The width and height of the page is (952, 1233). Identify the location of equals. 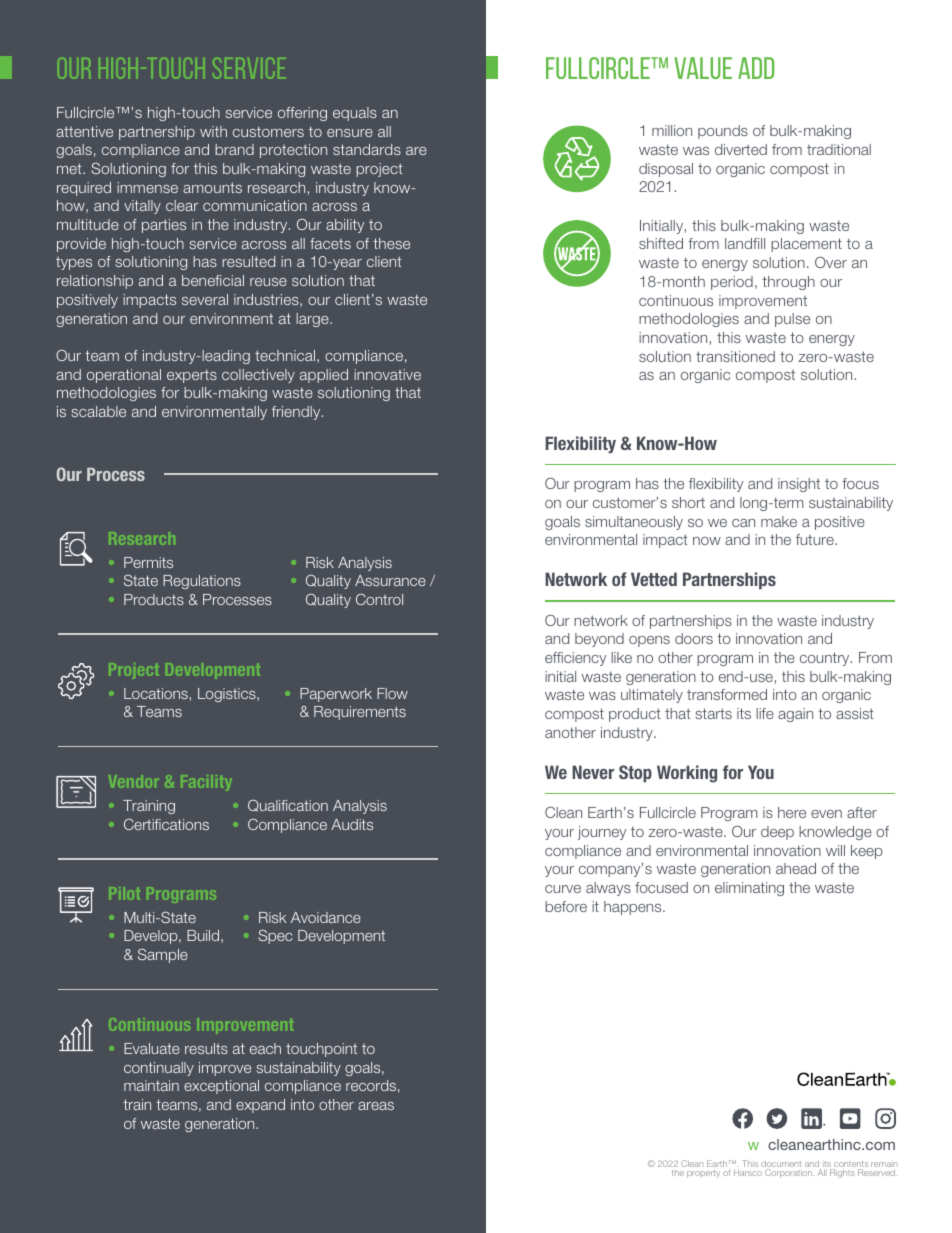
(355, 114).
